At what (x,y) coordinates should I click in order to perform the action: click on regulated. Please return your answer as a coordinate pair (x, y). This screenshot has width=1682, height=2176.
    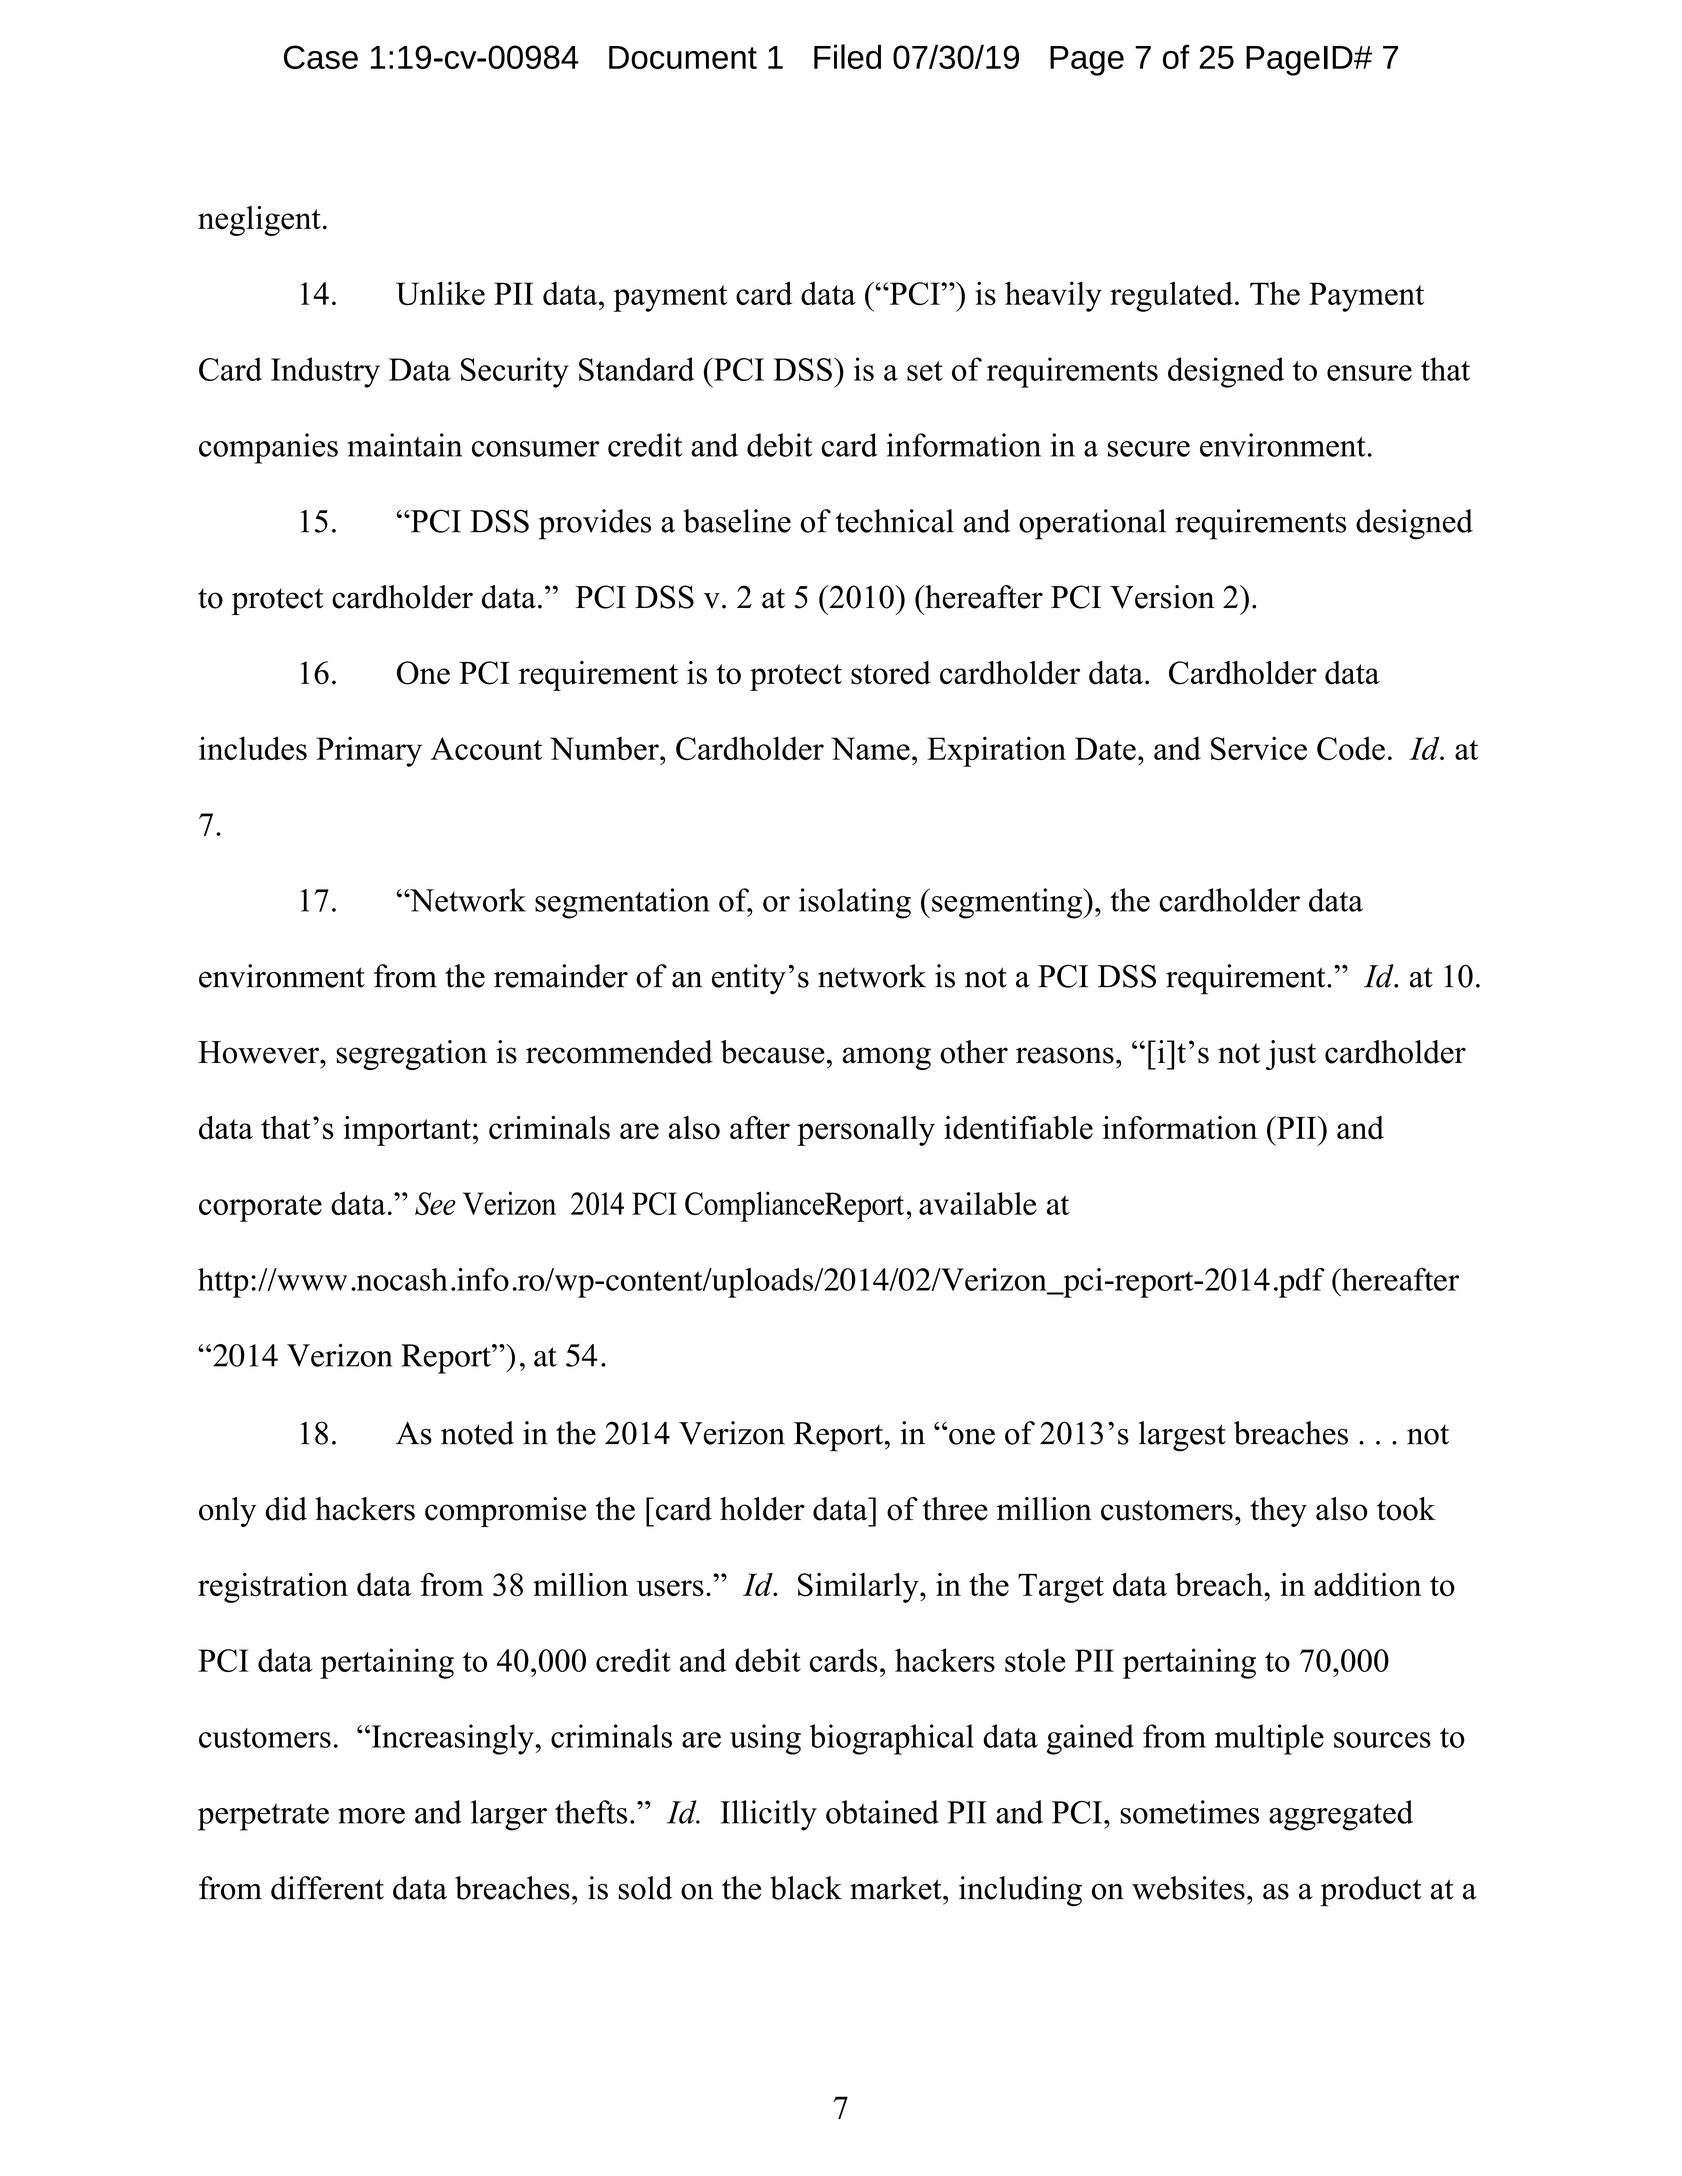
    Looking at the image, I should click on (1171, 296).
